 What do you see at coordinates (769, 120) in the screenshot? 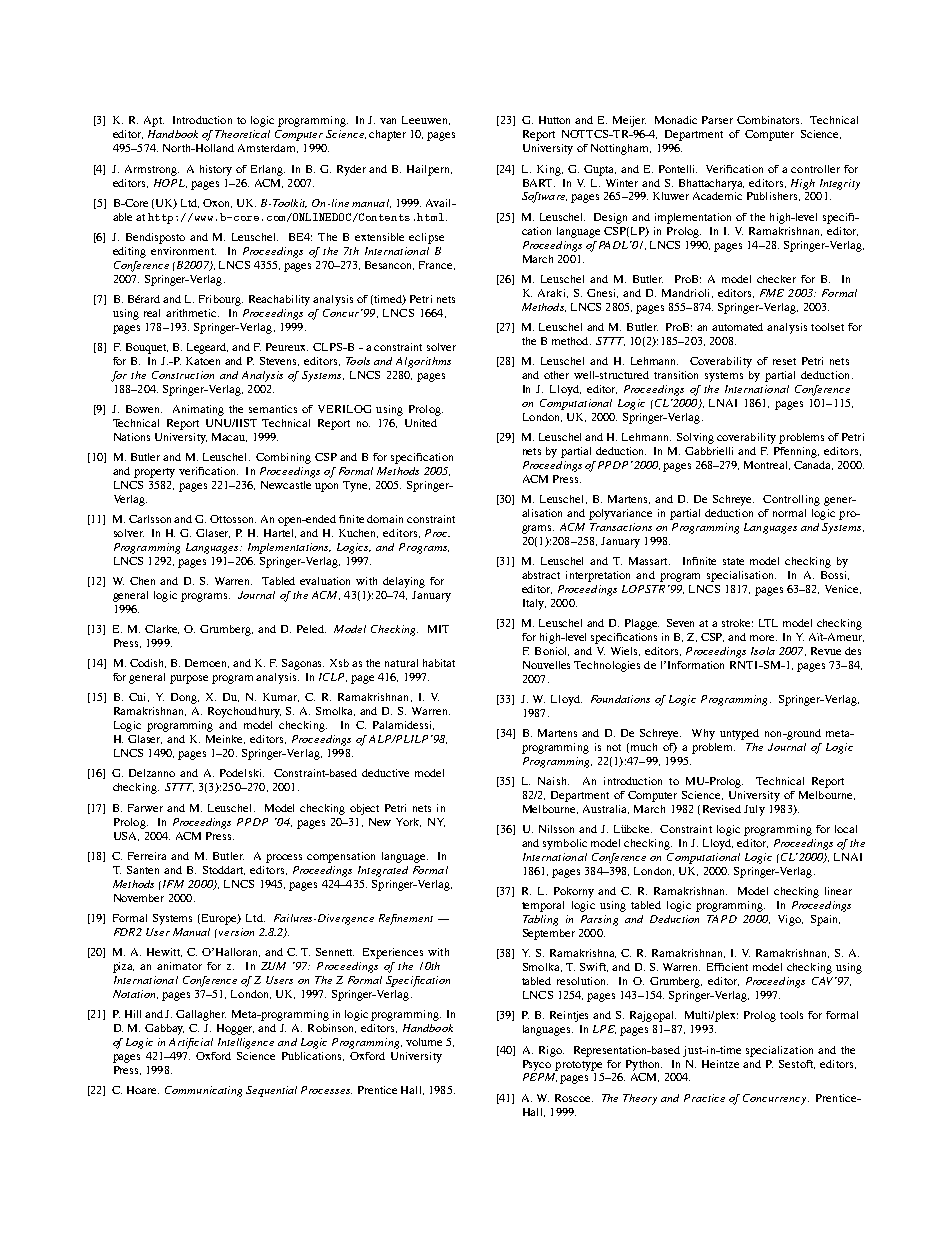
I see `Combinators` at bounding box center [769, 120].
